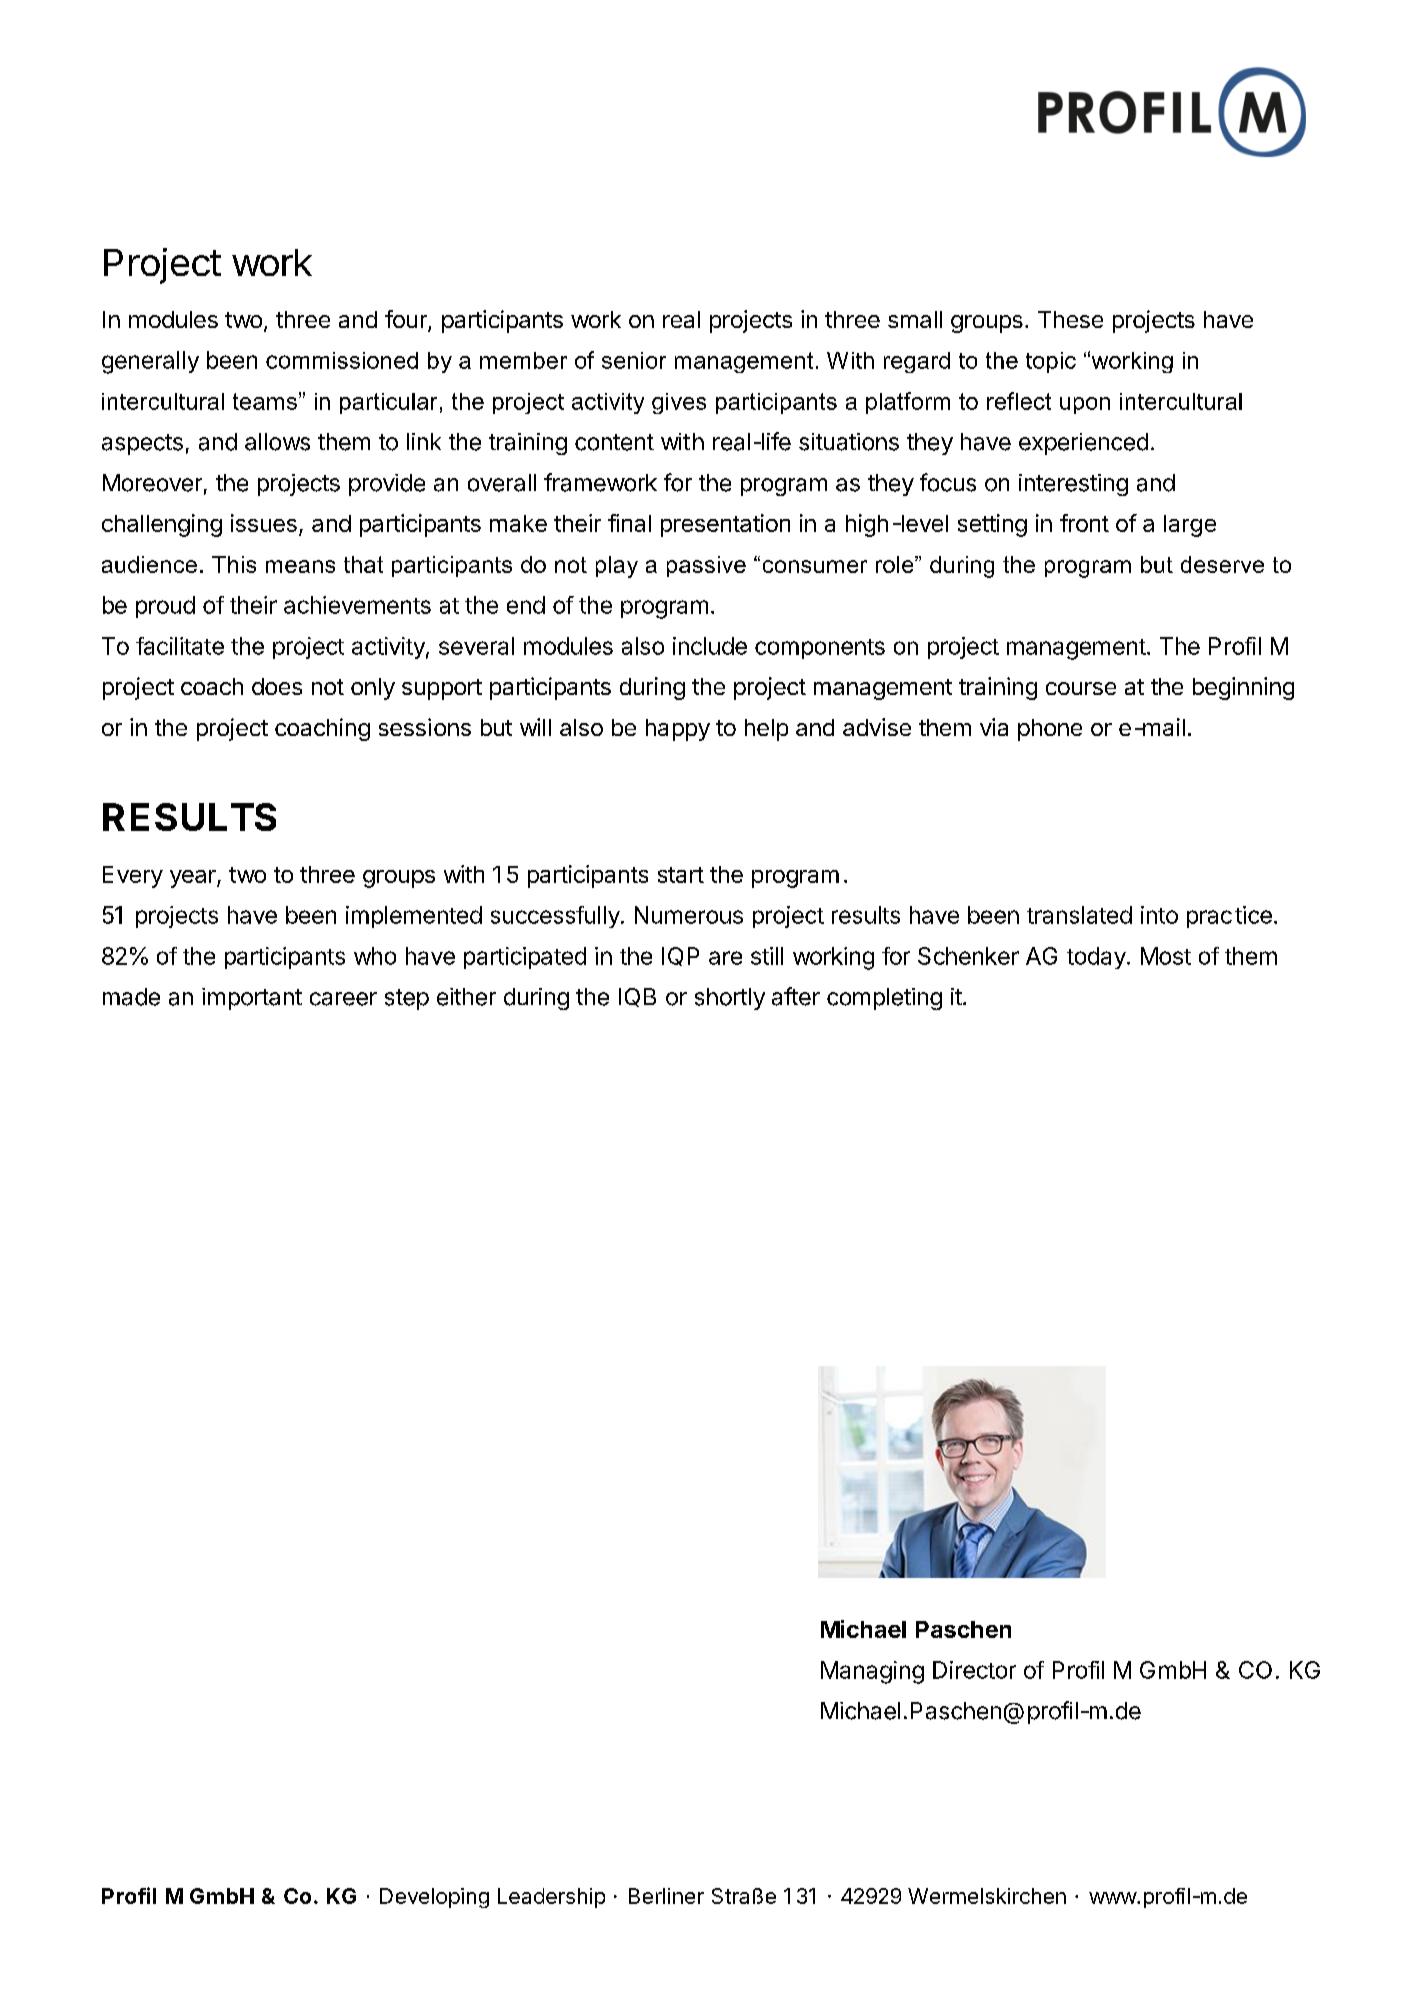 This screenshot has width=1407, height=1992. I want to click on happy, so click(678, 730).
